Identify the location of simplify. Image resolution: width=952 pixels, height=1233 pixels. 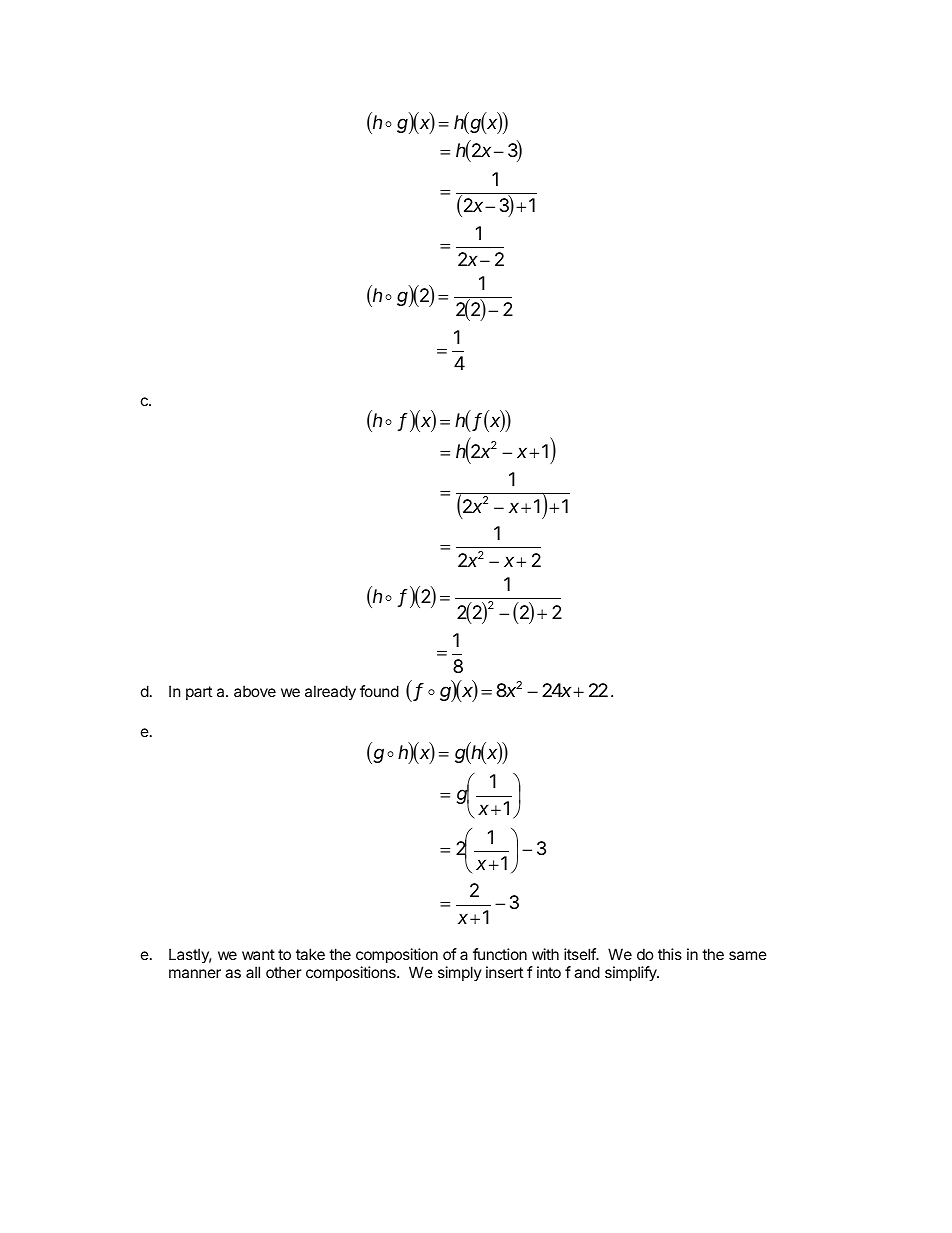
(632, 973).
